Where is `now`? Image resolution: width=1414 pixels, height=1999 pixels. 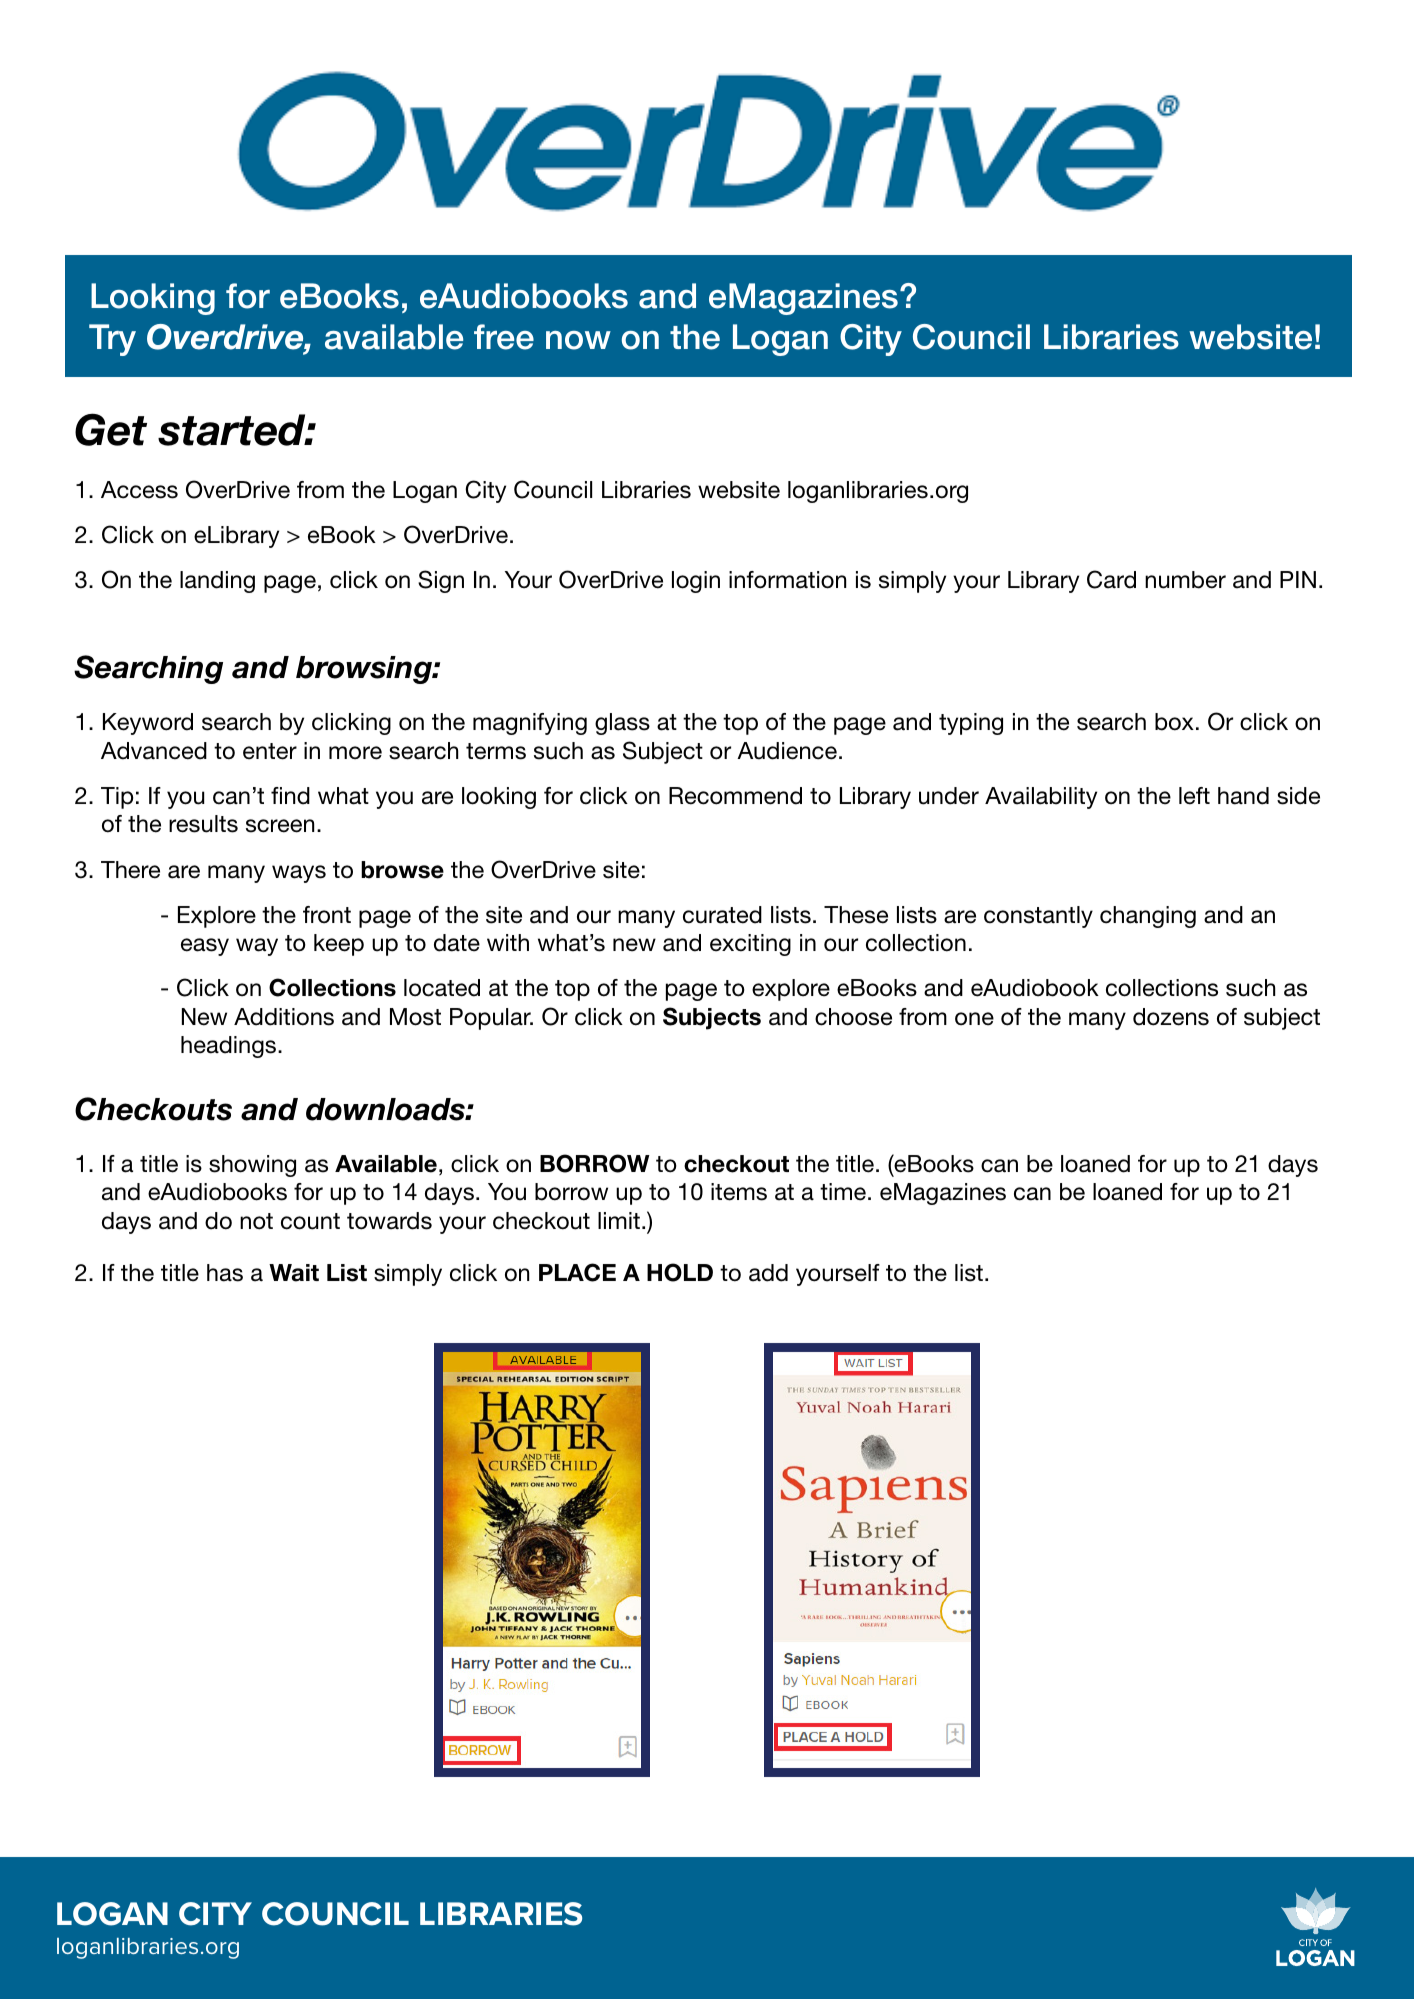 now is located at coordinates (578, 340).
